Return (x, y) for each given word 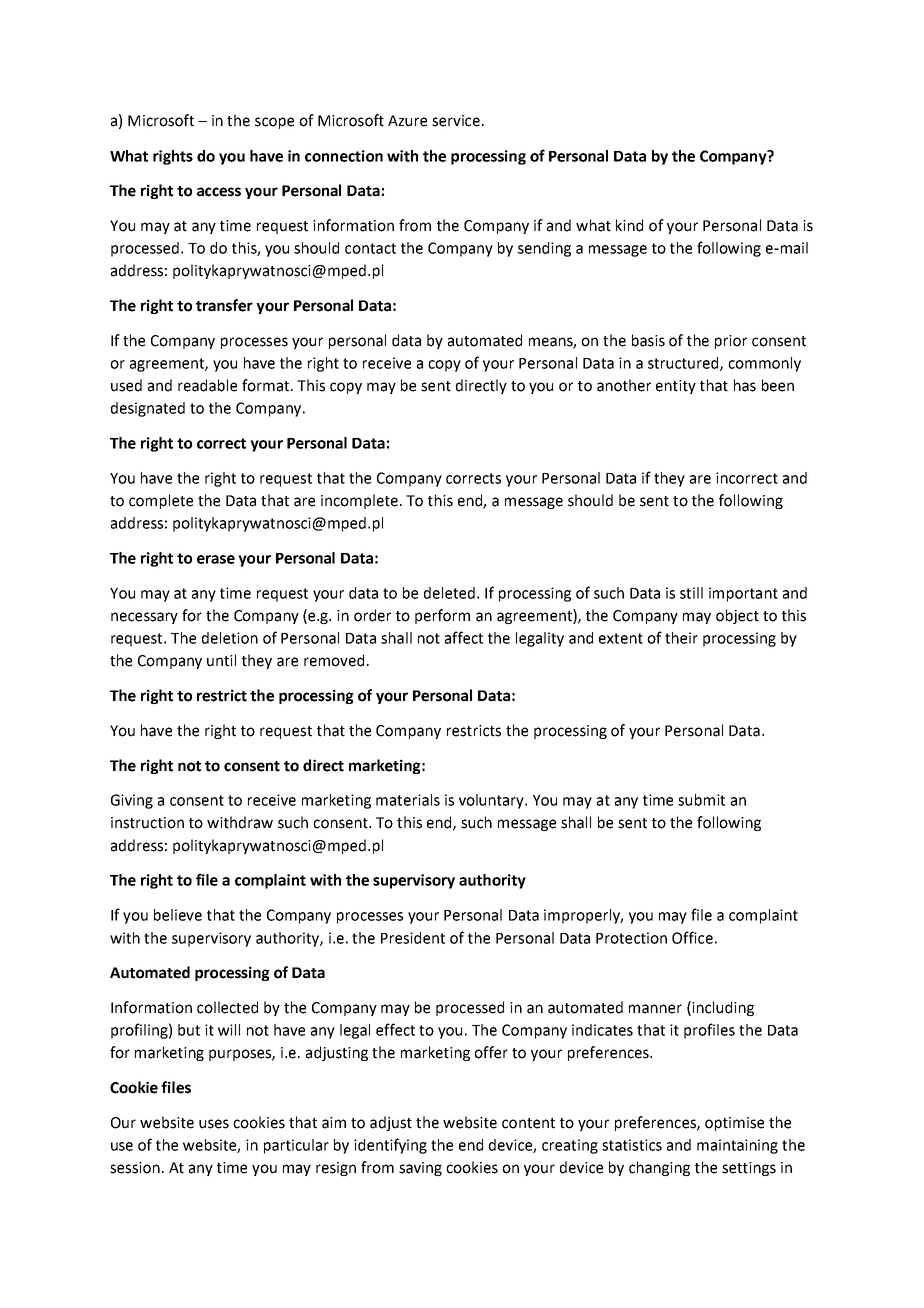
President (413, 938)
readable (207, 385)
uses (214, 1124)
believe (178, 915)
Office (692, 937)
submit (701, 800)
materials (408, 800)
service (456, 121)
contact (370, 248)
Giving (132, 801)
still (691, 593)
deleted (449, 593)
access (219, 192)
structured (684, 364)
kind (629, 225)
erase (216, 559)
